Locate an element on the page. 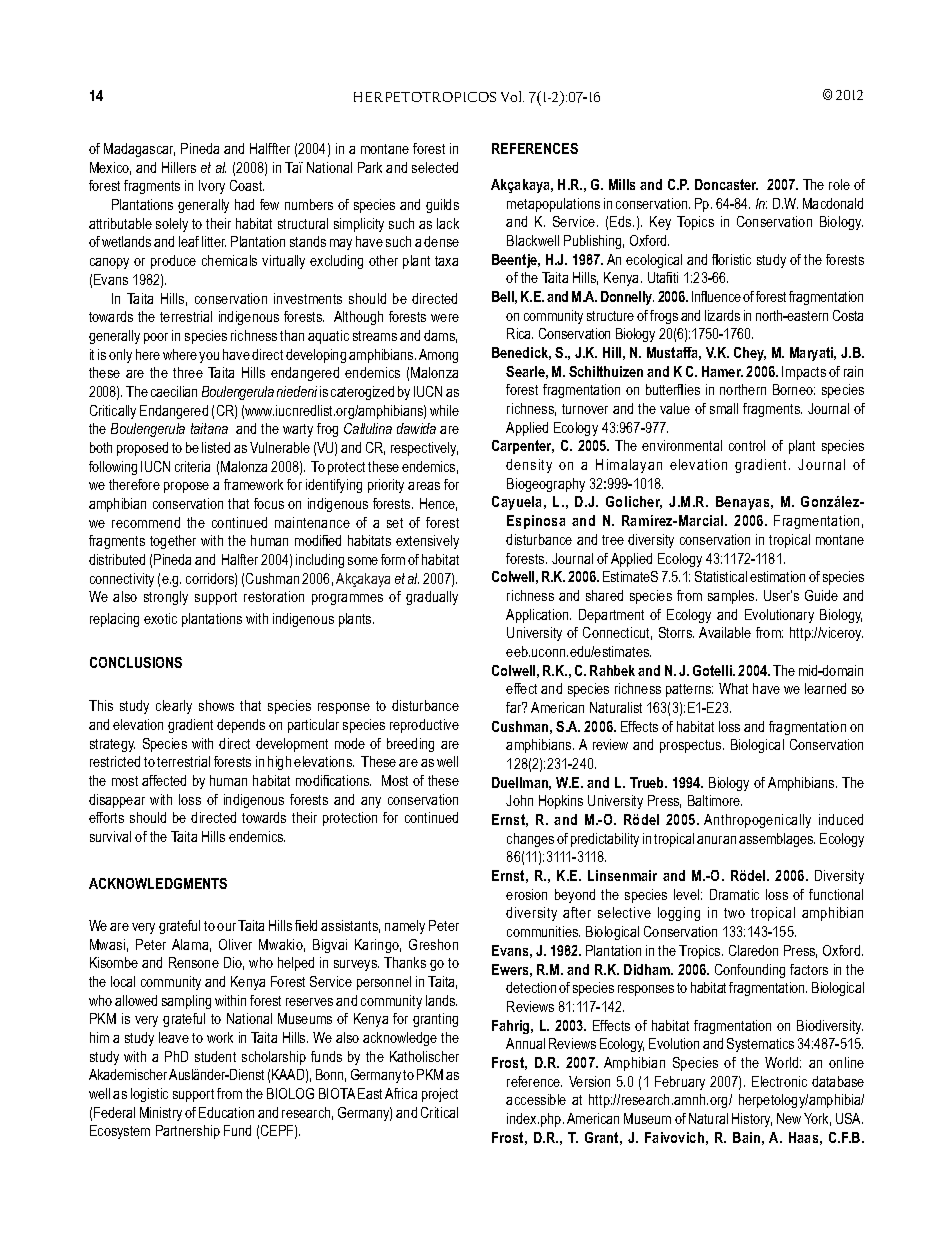 This image has height=1233, width=952. small is located at coordinates (724, 408).
